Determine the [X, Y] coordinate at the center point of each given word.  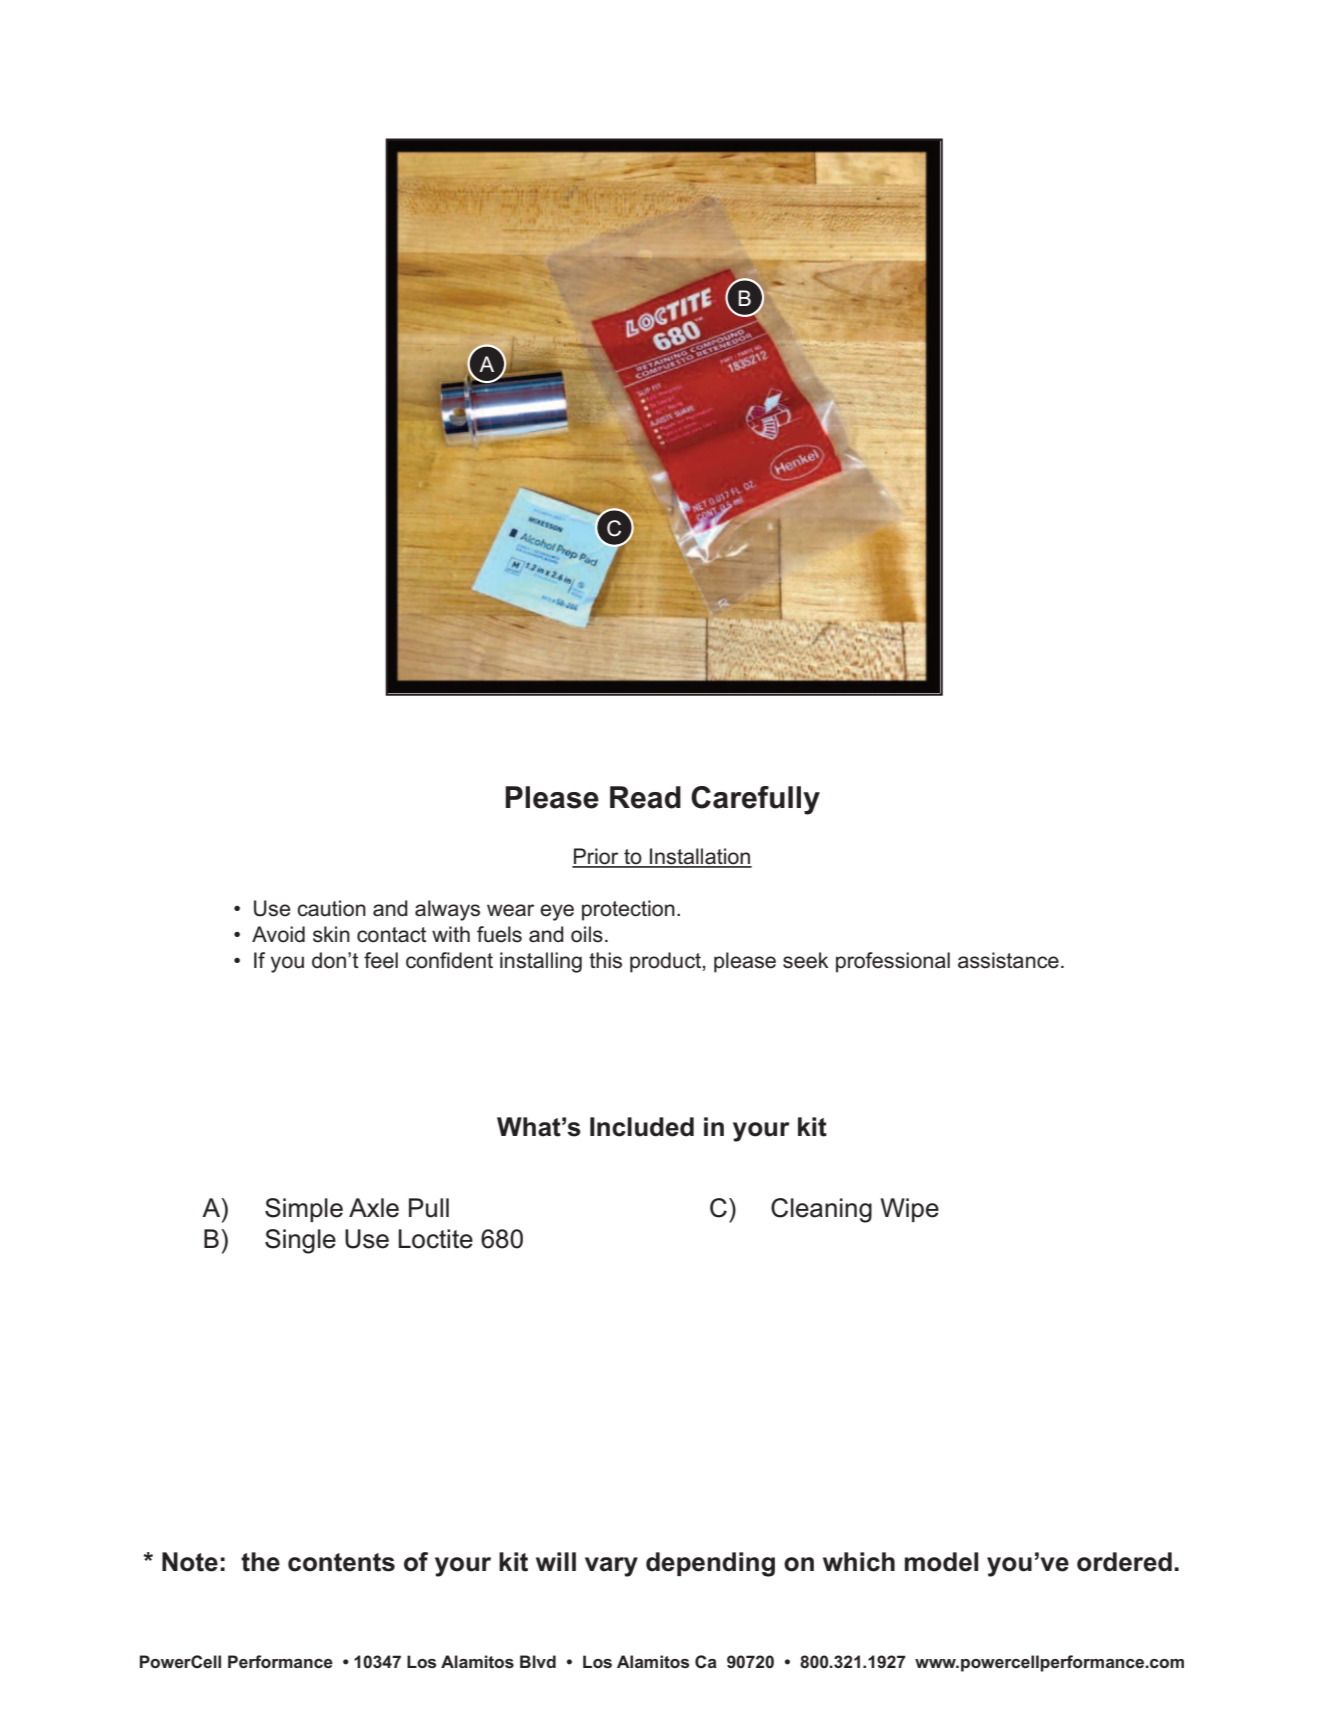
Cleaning [821, 1210]
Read [645, 797]
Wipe [910, 1210]
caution [331, 908]
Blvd [538, 1661]
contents [341, 1562]
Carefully [755, 800]
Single [300, 1241]
